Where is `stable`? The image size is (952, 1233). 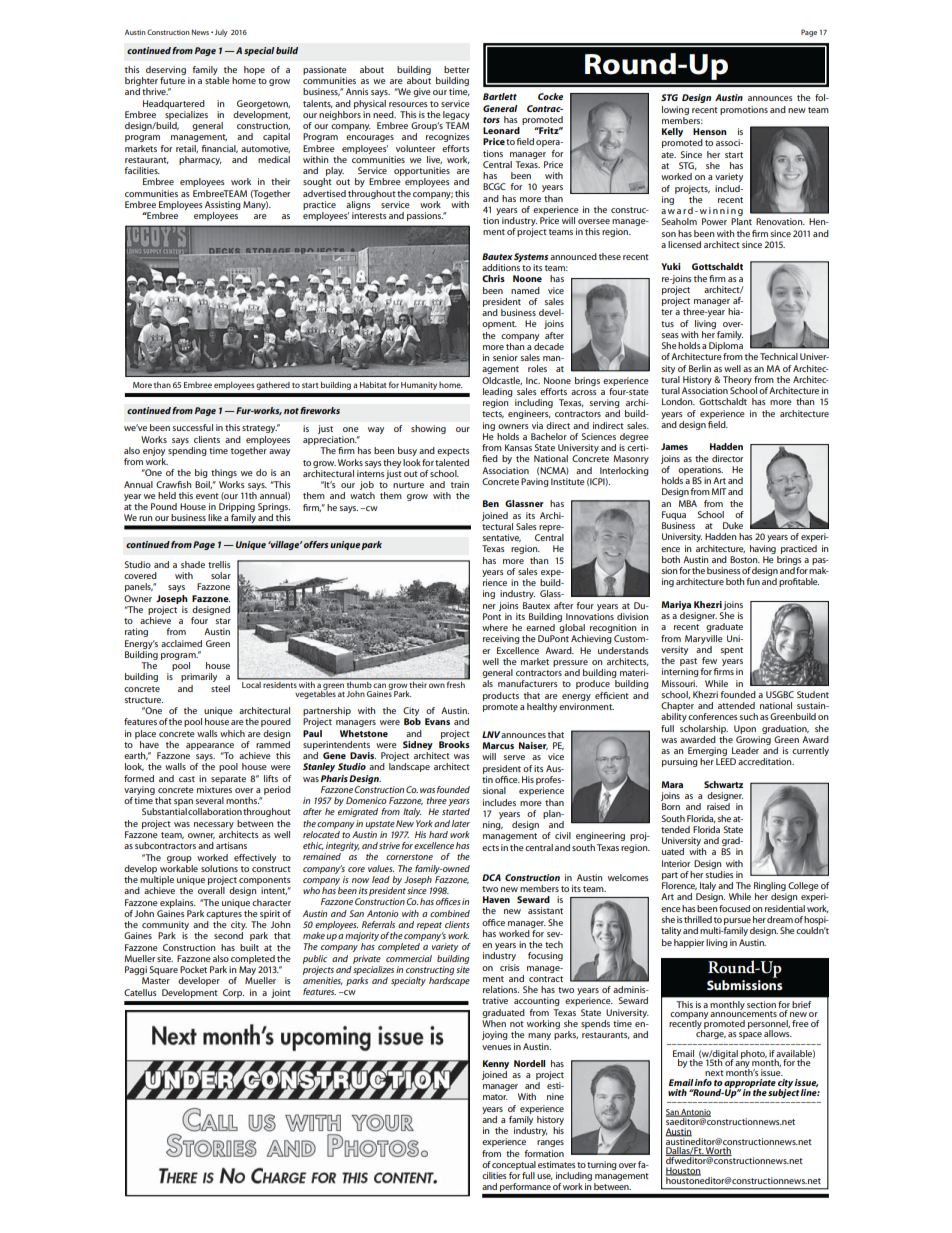 stable is located at coordinates (217, 80).
